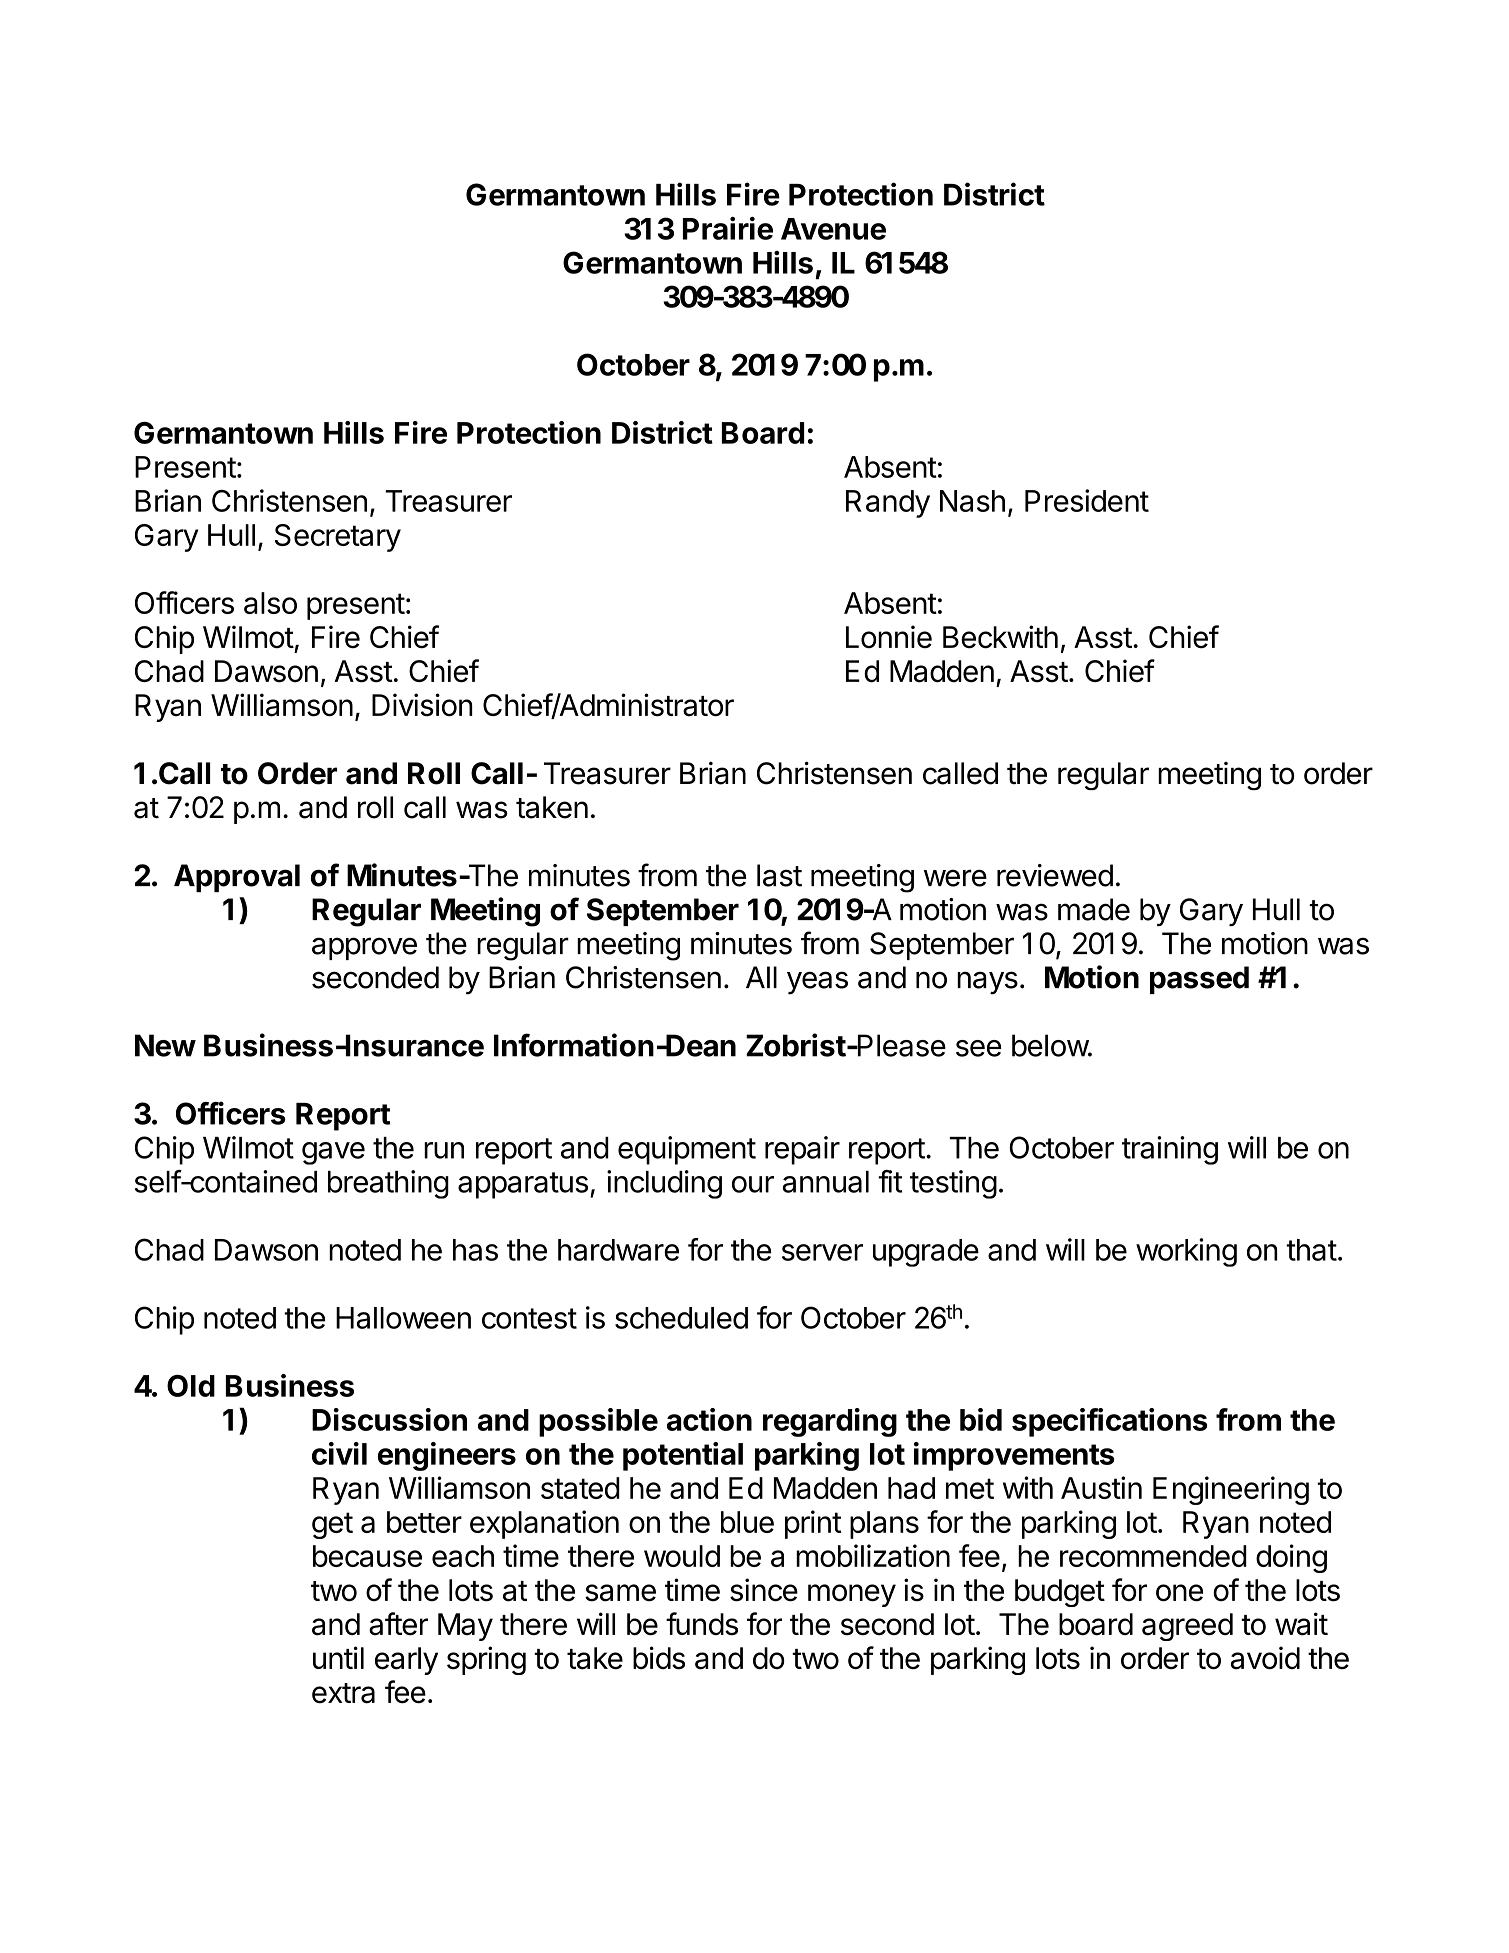  I want to click on Secretary, so click(338, 538).
